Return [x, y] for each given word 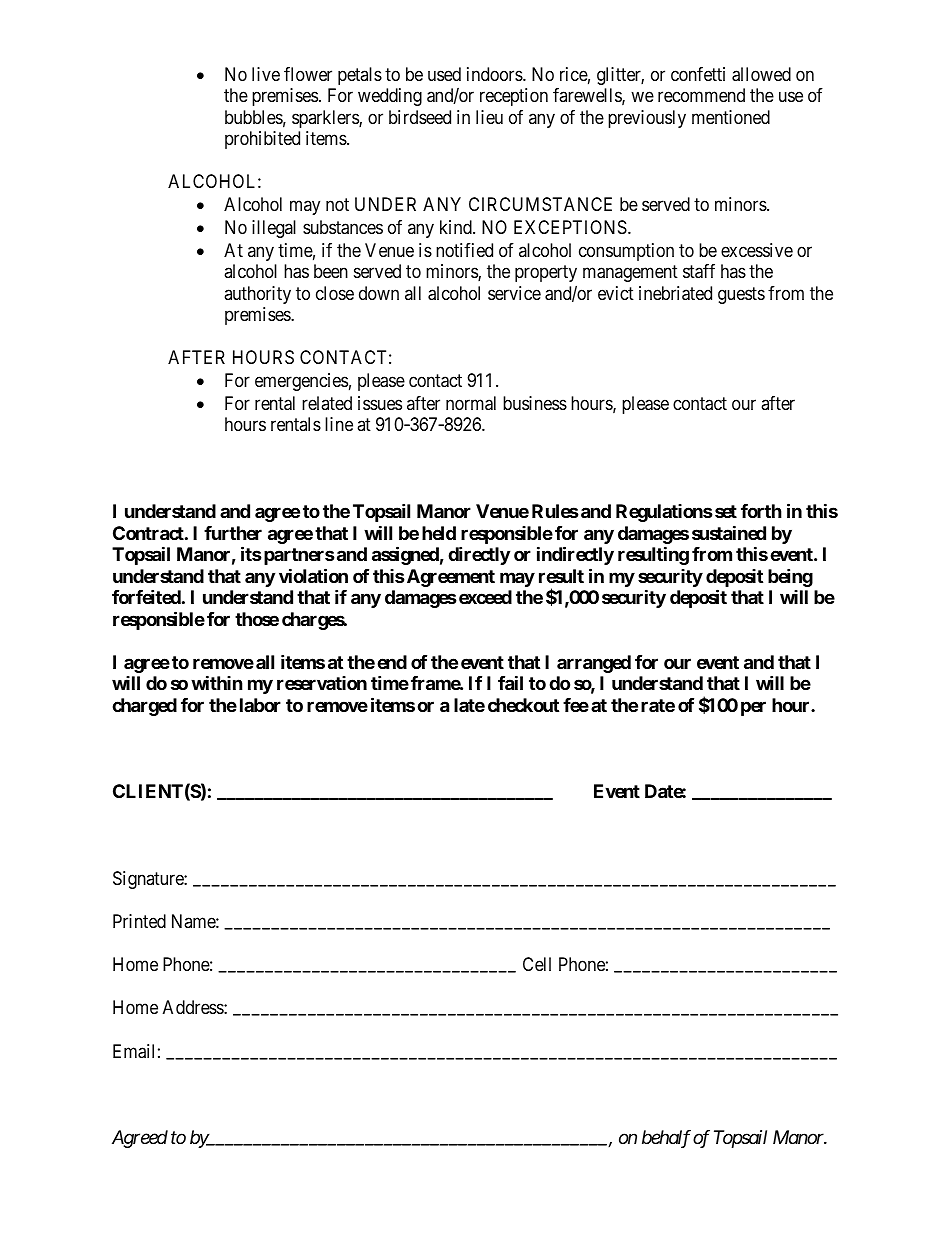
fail [510, 682]
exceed [485, 597]
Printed [139, 921]
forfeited [146, 596]
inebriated [675, 293]
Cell [537, 964]
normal [471, 403]
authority [257, 295]
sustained [729, 532]
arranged [594, 664]
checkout [523, 705]
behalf [666, 1139]
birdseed [420, 117]
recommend [701, 95]
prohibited [262, 140]
